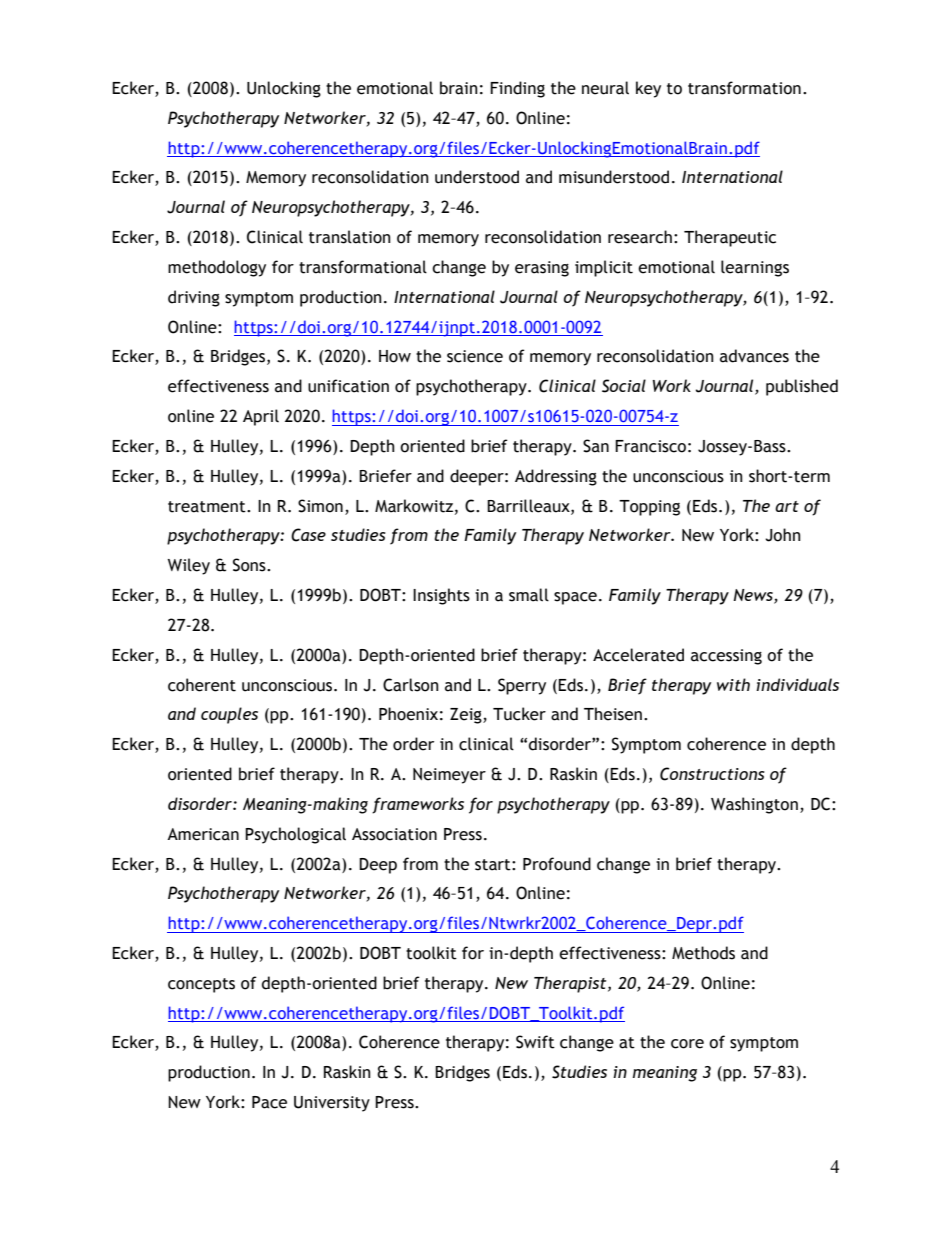  I want to click on methodology, so click(217, 268).
